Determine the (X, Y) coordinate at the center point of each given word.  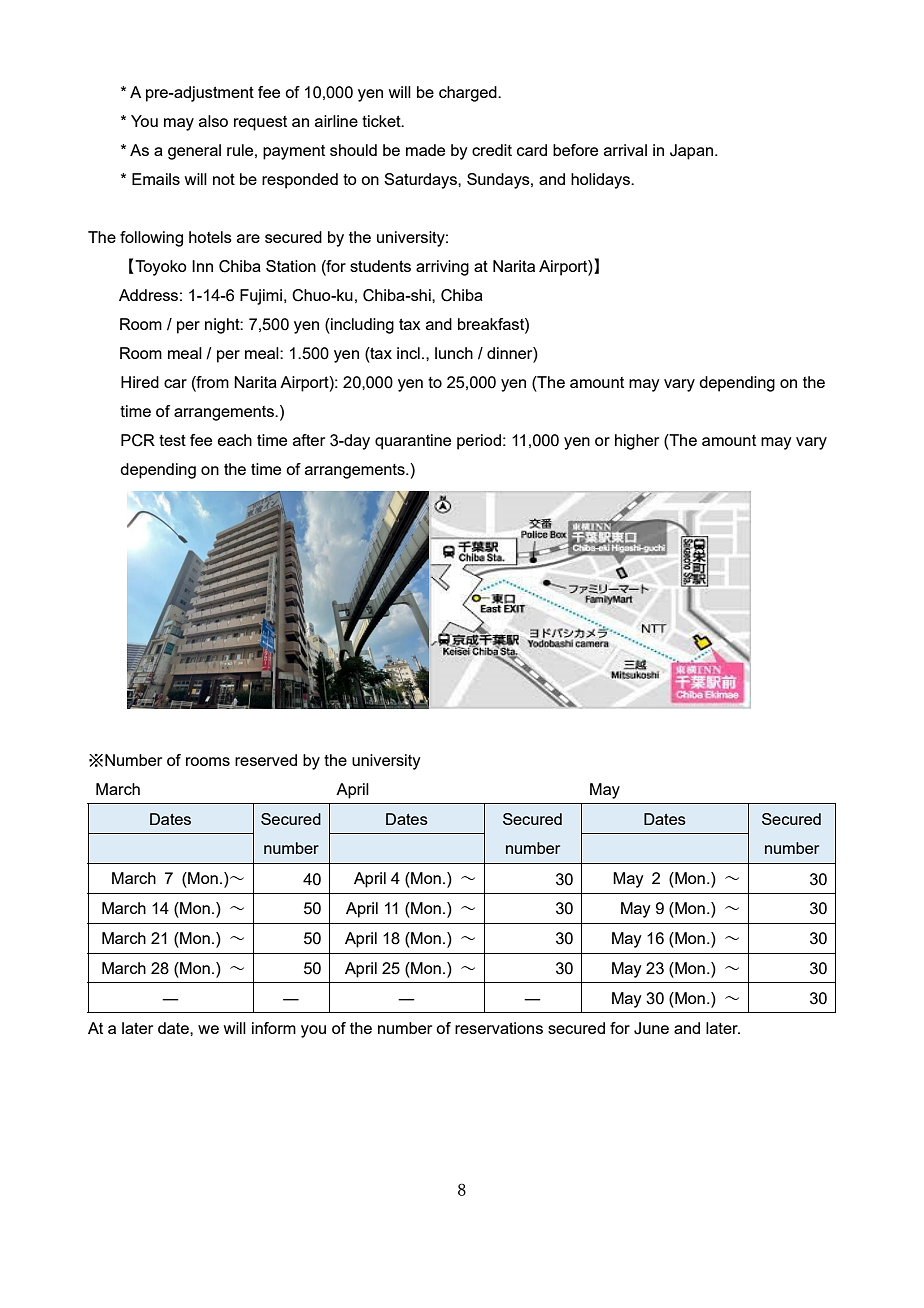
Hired (140, 382)
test (172, 440)
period (479, 442)
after (309, 440)
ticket (382, 121)
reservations (499, 1028)
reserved (266, 760)
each (235, 440)
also (213, 121)
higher (637, 442)
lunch (454, 353)
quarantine (413, 442)
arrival (625, 150)
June (651, 1028)
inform (274, 1028)
